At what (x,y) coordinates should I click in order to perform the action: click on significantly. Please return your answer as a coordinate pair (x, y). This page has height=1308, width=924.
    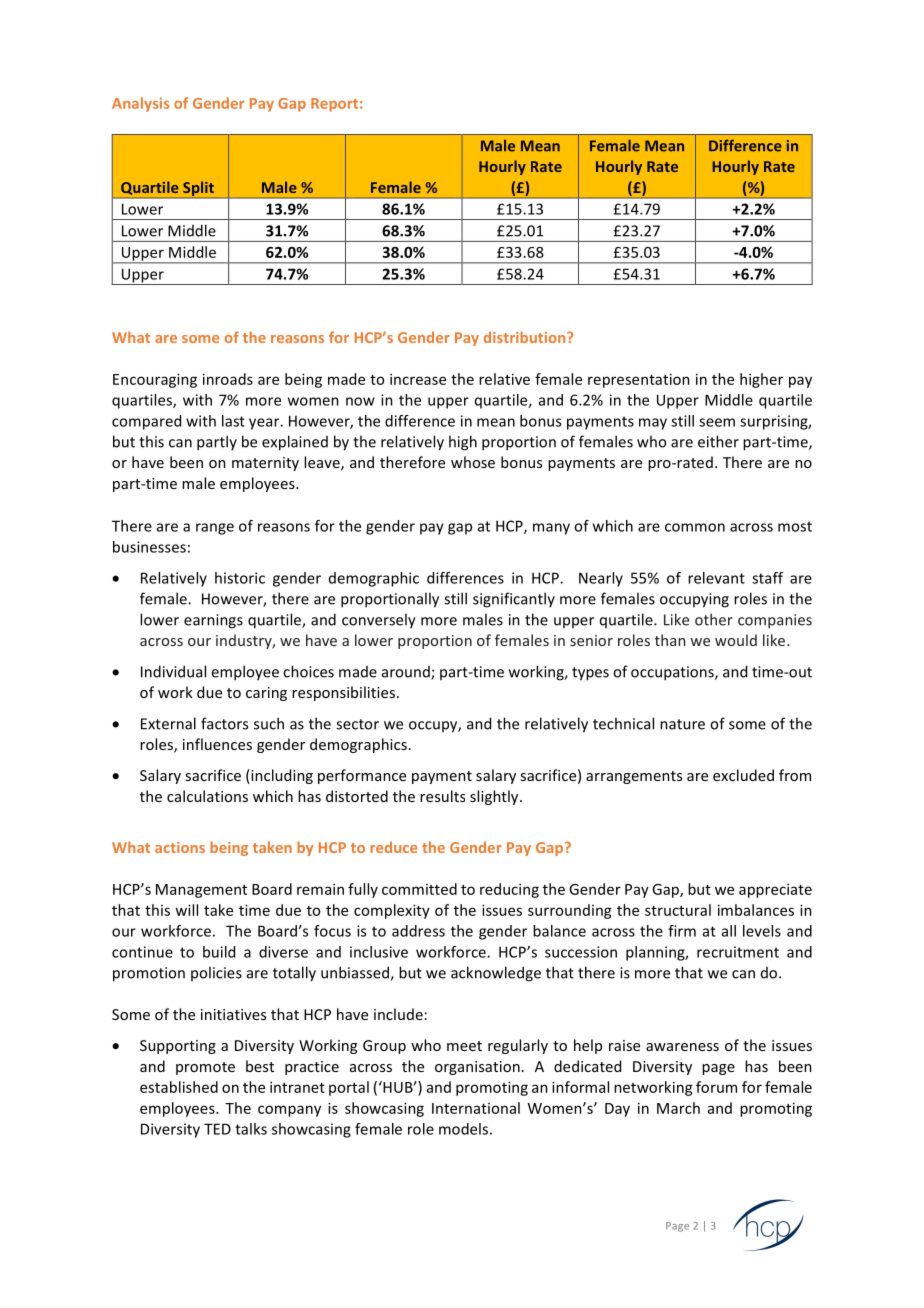
    Looking at the image, I should click on (514, 600).
